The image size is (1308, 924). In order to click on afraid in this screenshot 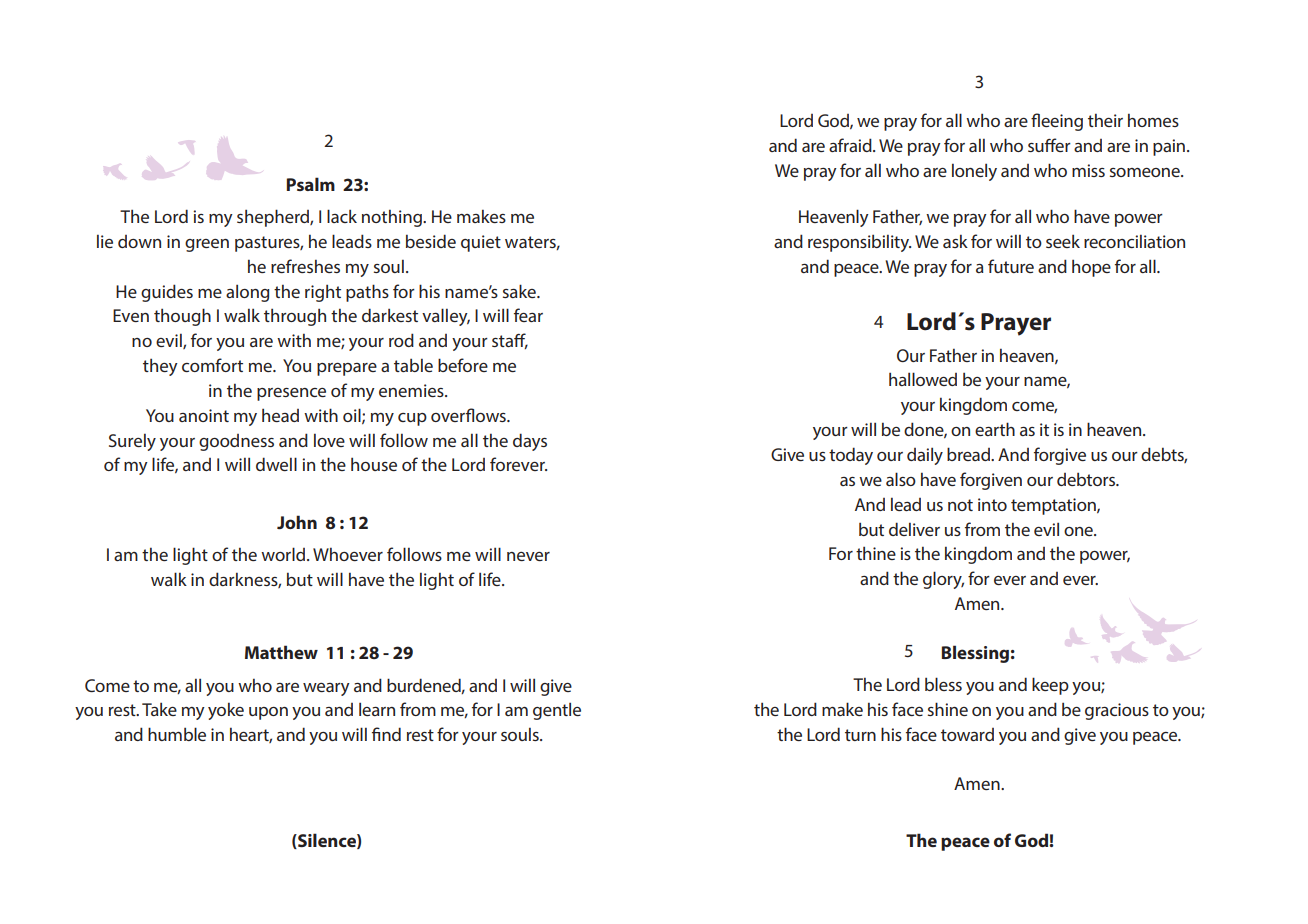, I will do `click(851, 145)`.
